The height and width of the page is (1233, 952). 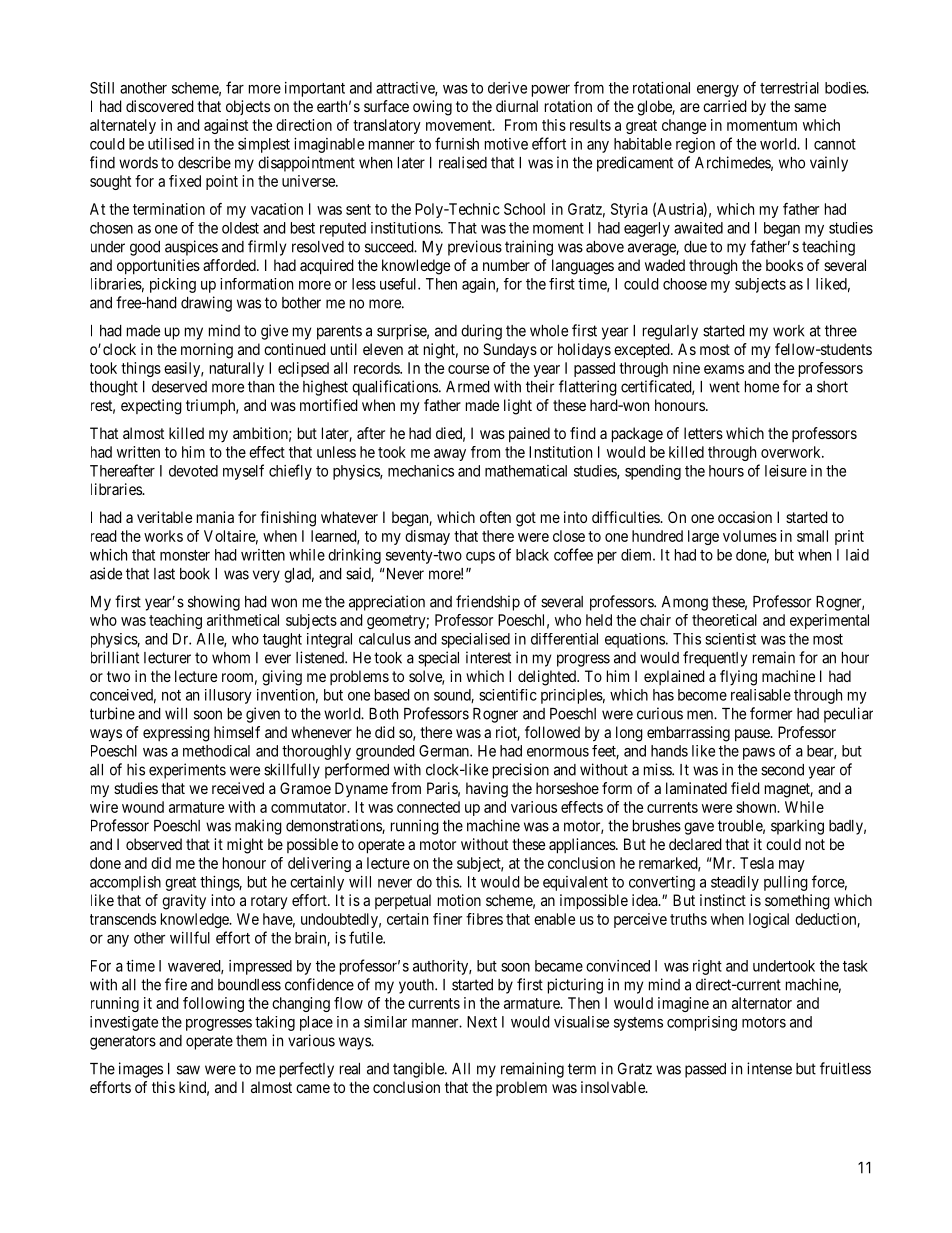 I want to click on exams, so click(x=724, y=369).
